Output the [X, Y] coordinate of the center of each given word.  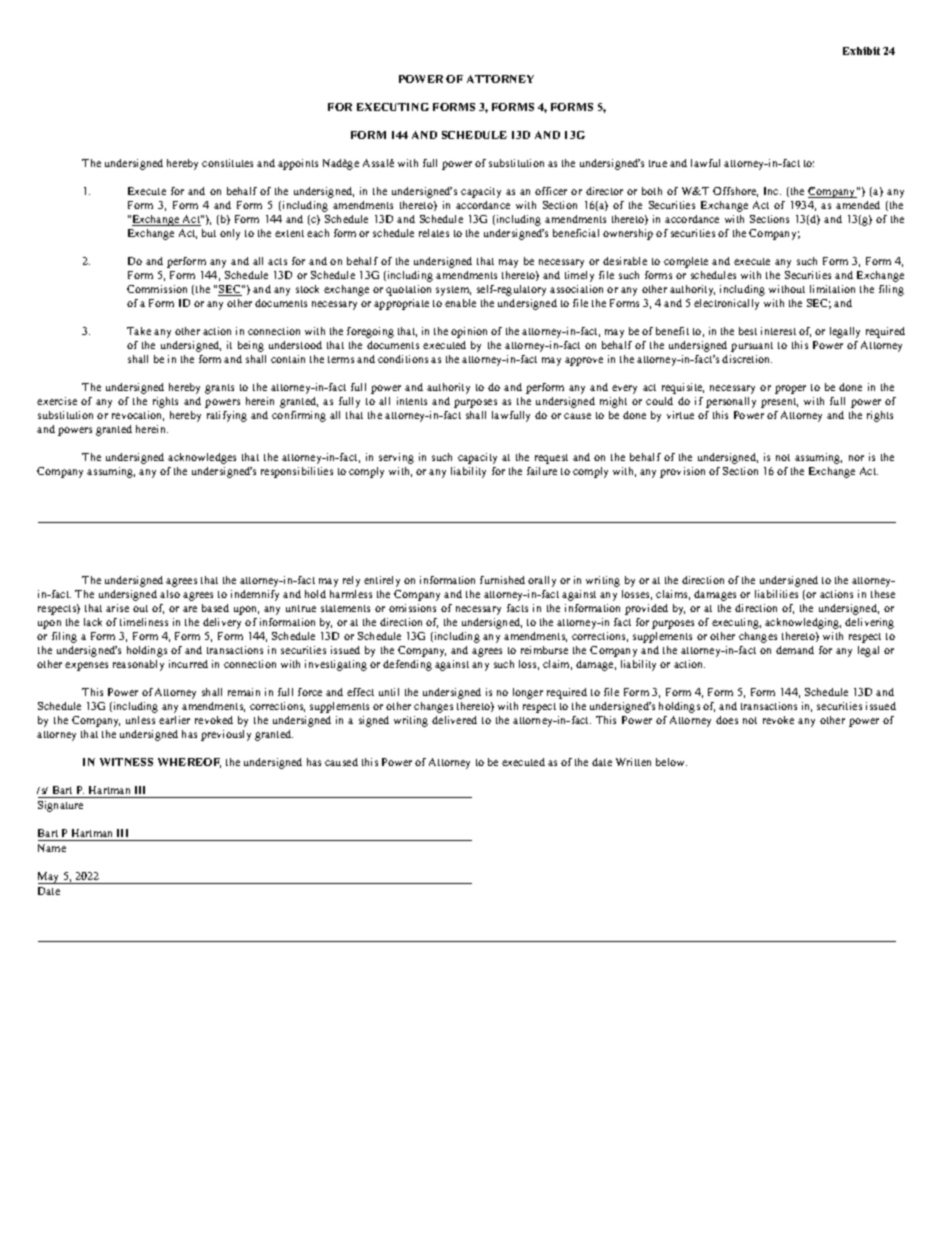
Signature [60, 806]
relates [434, 233]
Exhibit [861, 51]
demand [795, 650]
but [209, 233]
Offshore [735, 192]
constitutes [227, 163]
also [170, 594]
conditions [403, 359]
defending [407, 665]
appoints [298, 164]
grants [219, 389]
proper [790, 389]
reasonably [138, 665]
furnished [502, 580]
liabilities [776, 594]
